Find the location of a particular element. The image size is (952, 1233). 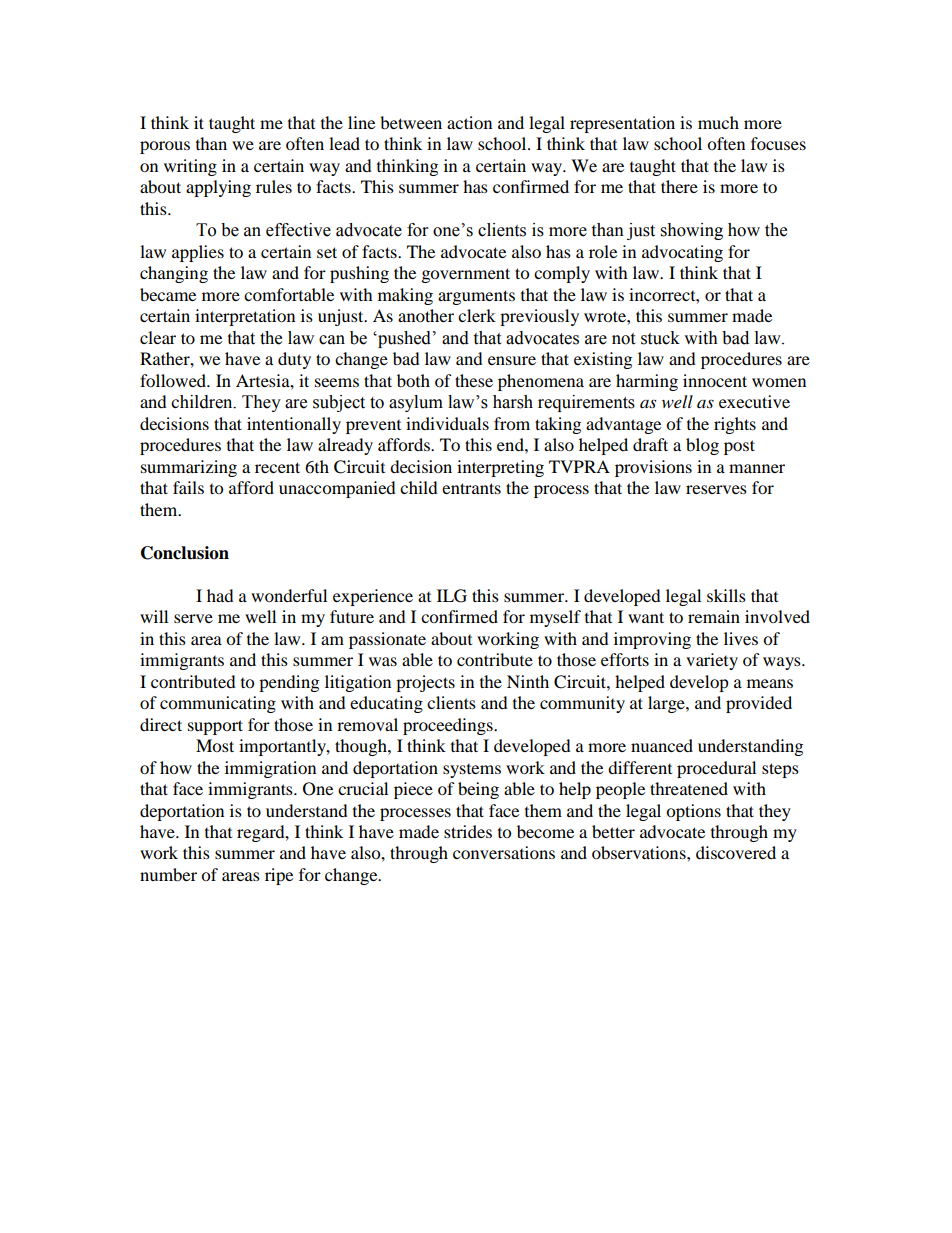

fails is located at coordinates (188, 487).
